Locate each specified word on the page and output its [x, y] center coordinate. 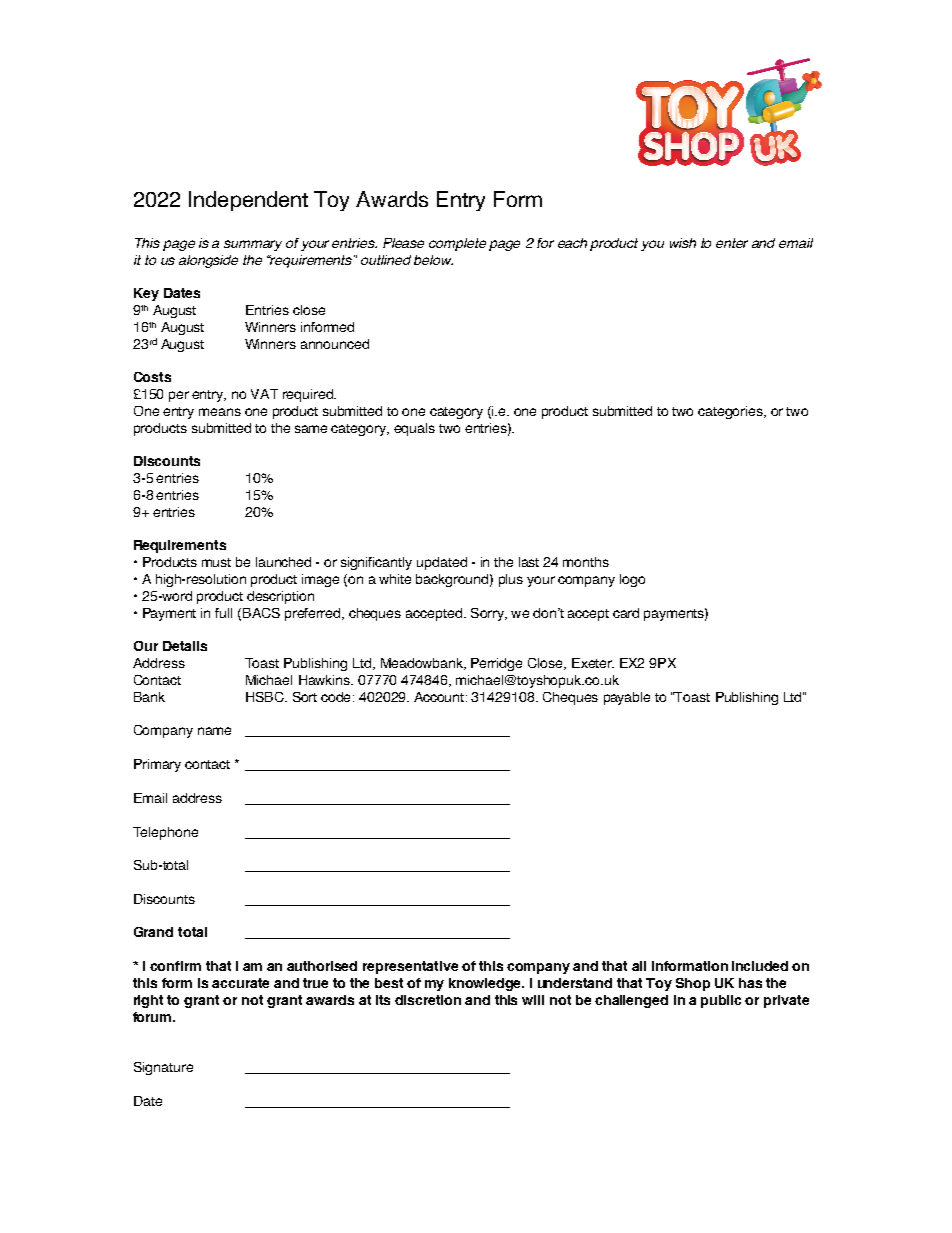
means [220, 412]
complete [457, 244]
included [760, 966]
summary [253, 245]
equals [414, 429]
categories [731, 412]
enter [732, 243]
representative [410, 967]
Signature [163, 1068]
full [223, 613]
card [626, 613]
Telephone [165, 833]
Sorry [488, 614]
